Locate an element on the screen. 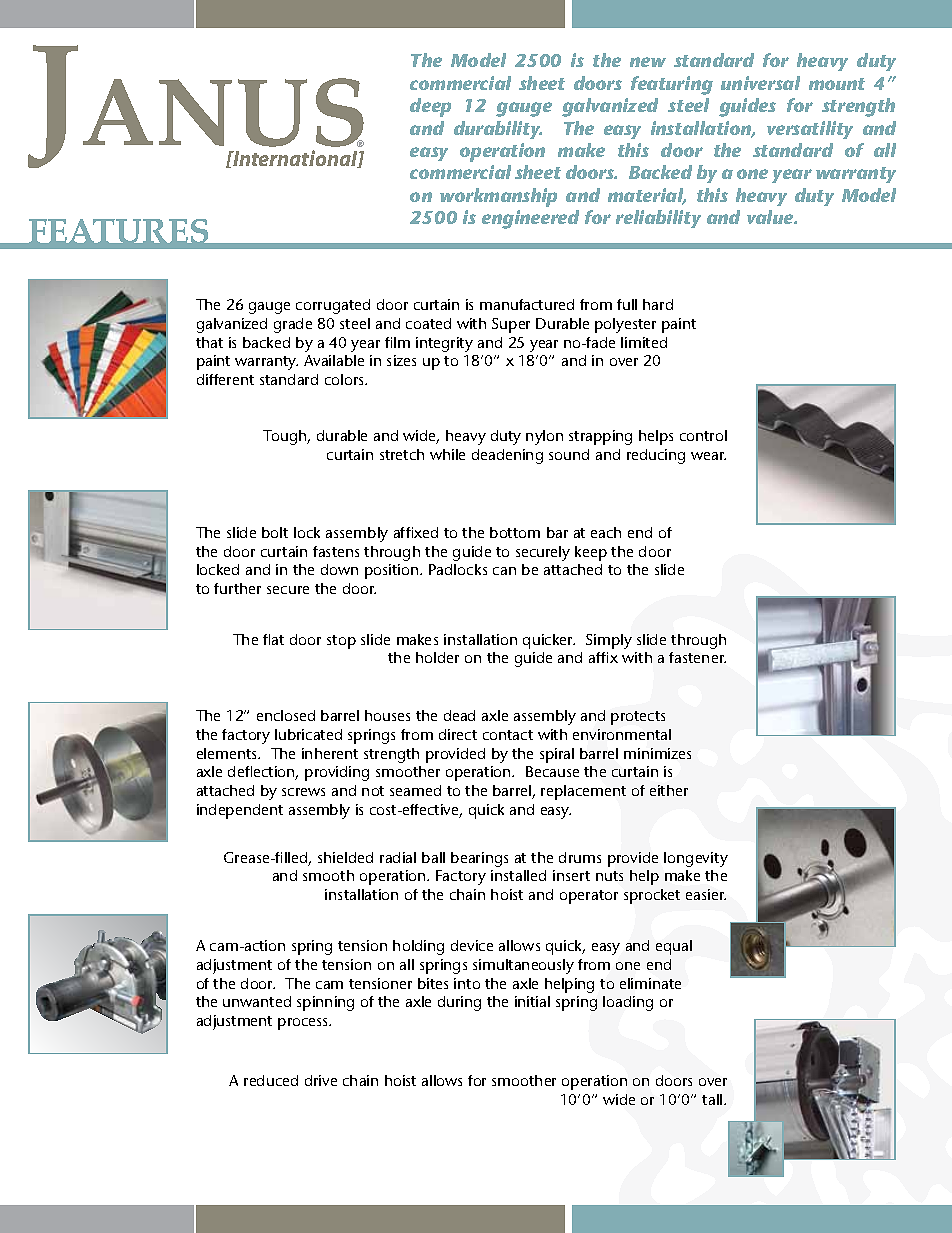 The image size is (952, 1233). can is located at coordinates (504, 571).
